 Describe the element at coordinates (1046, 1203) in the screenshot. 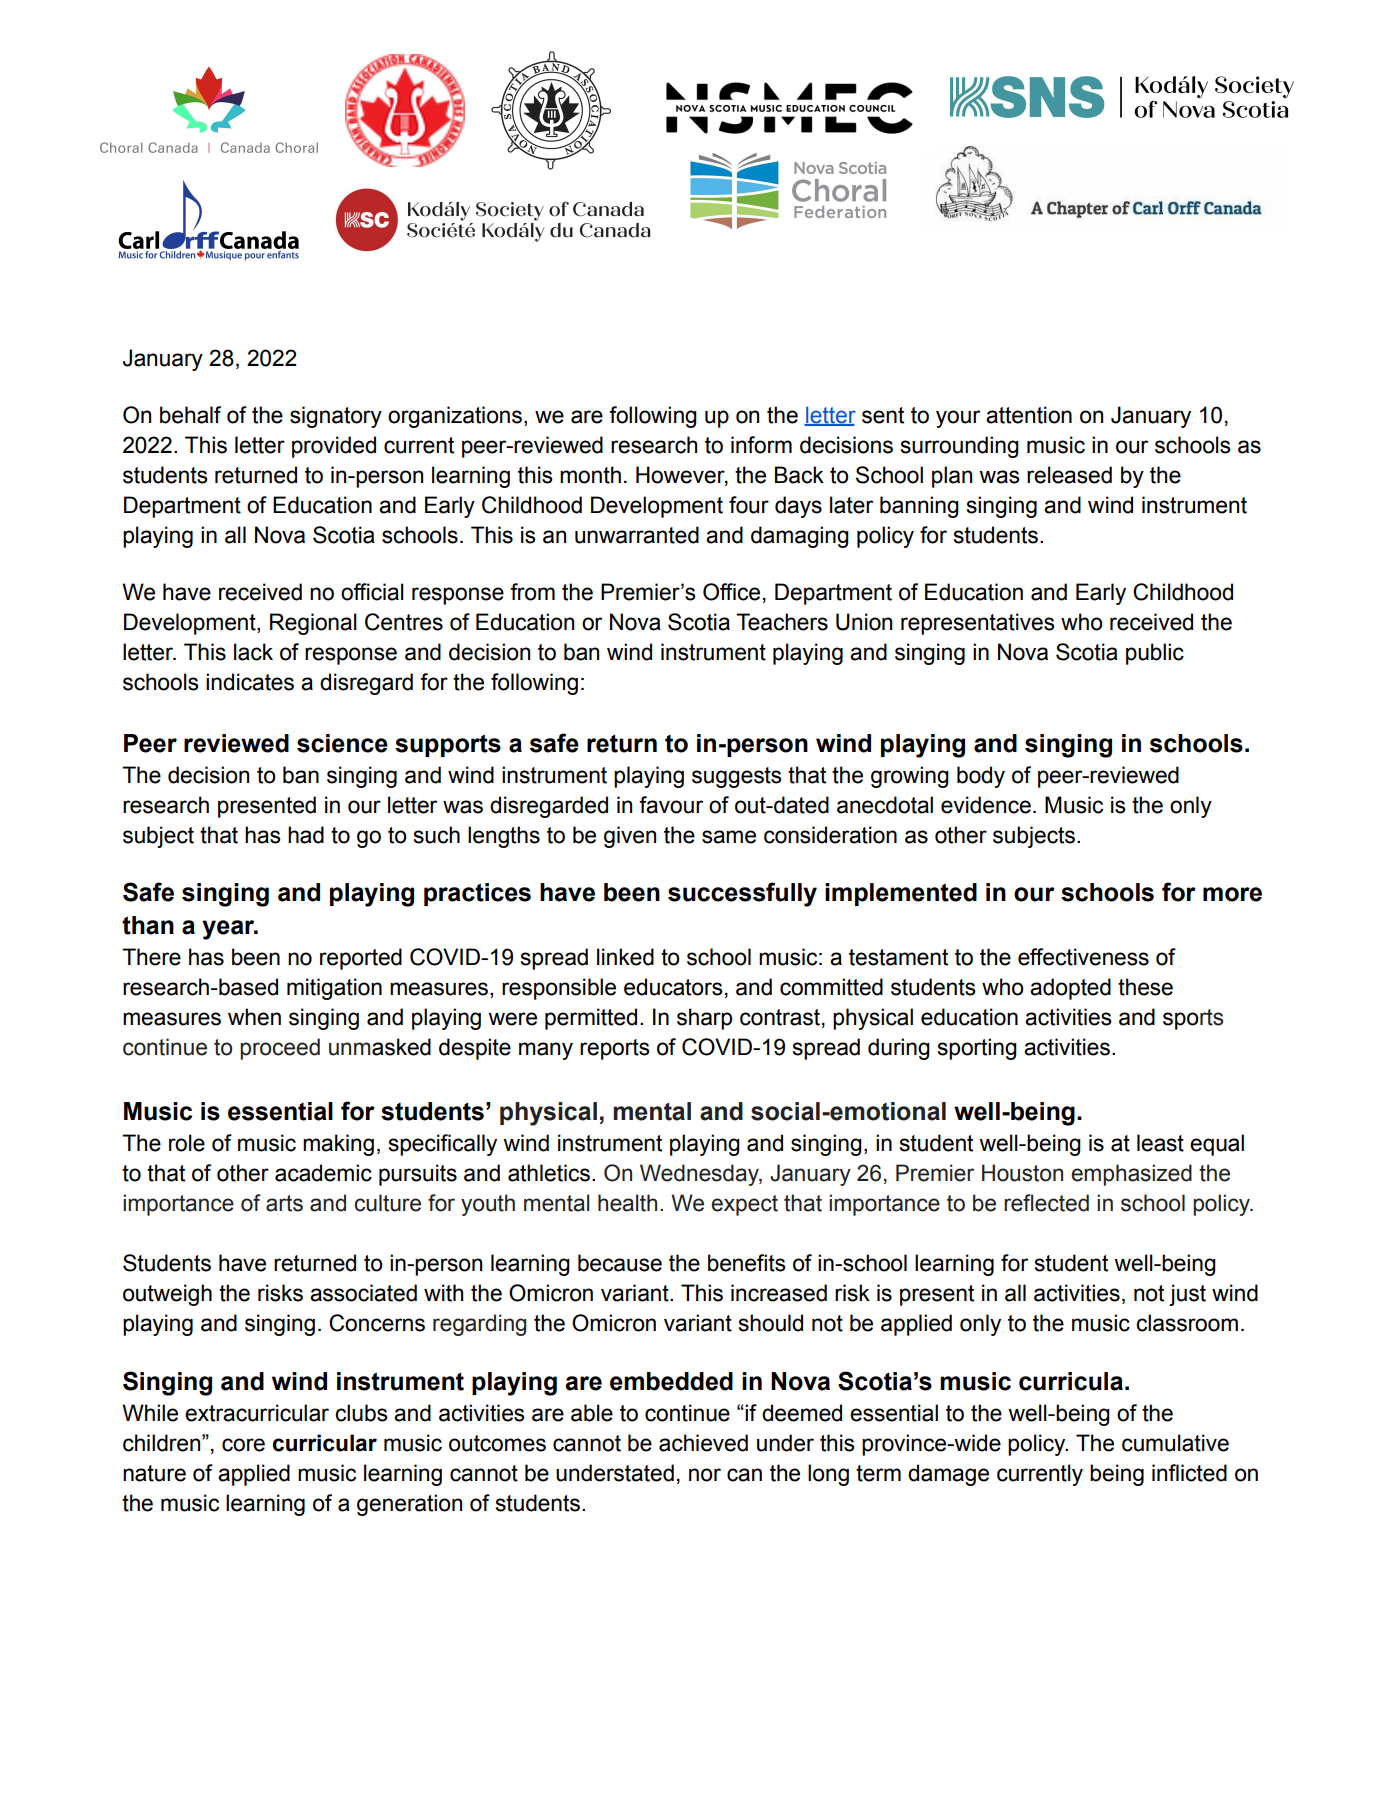

I see `reflected` at that location.
